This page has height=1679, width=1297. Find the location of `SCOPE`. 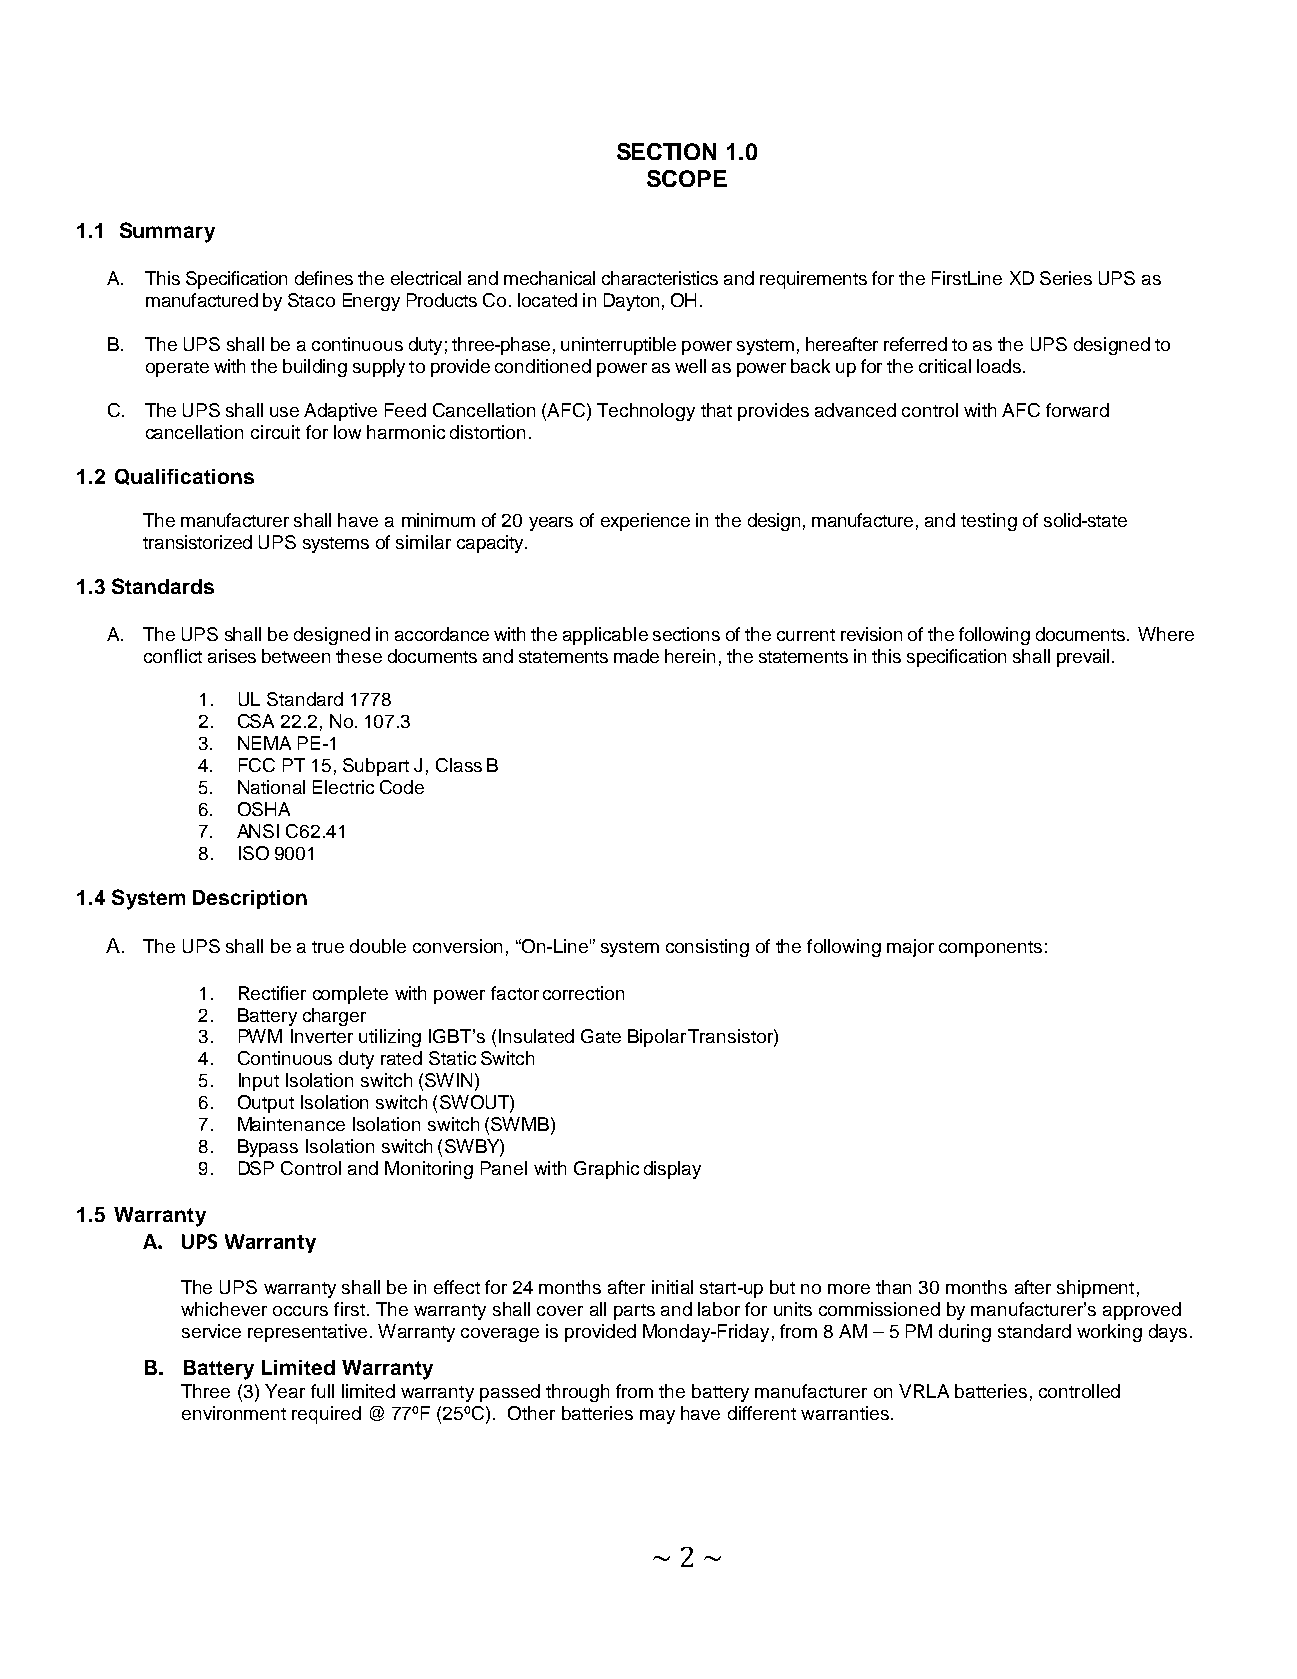

SCOPE is located at coordinates (687, 178).
